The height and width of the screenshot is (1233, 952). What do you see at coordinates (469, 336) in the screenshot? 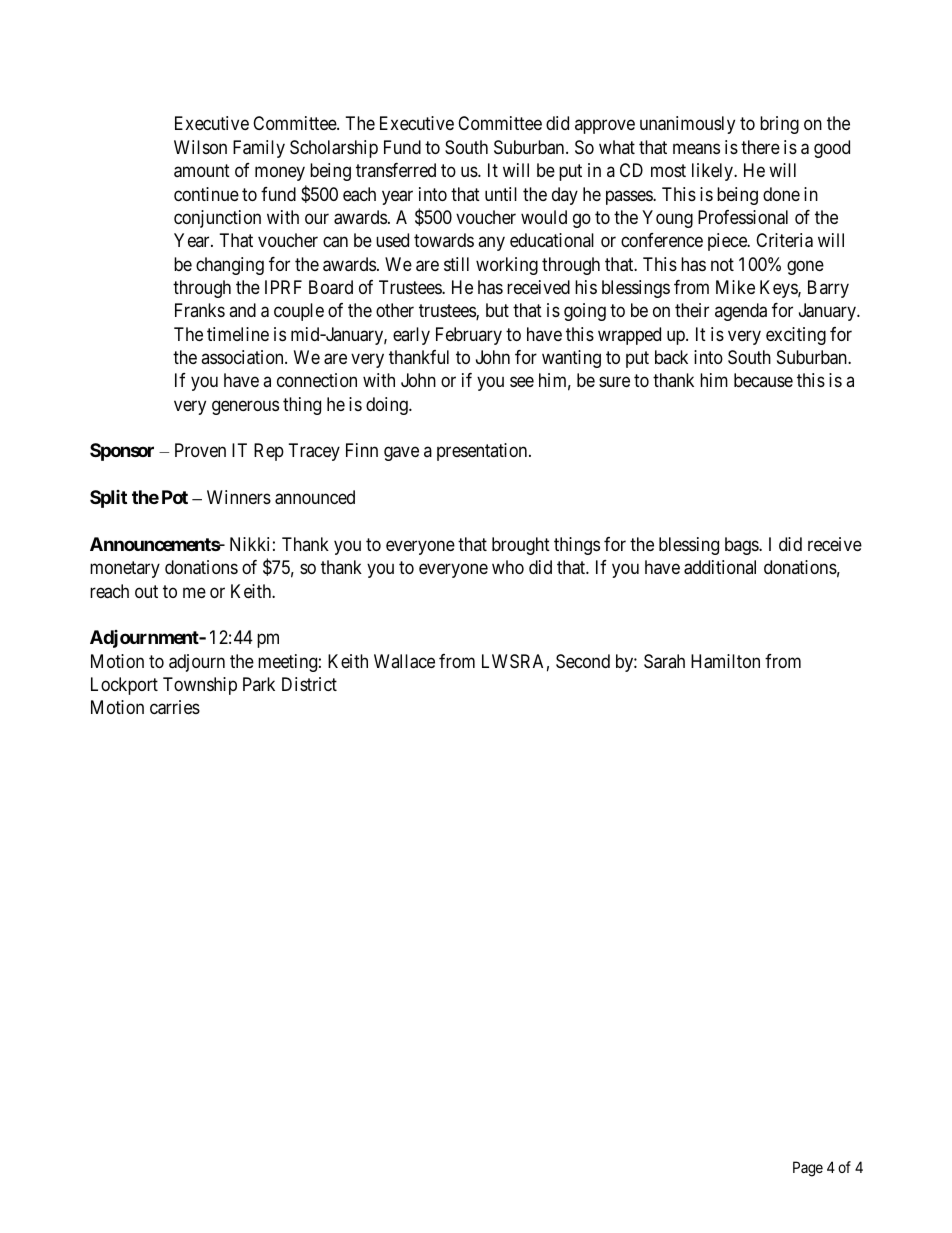
I see `February` at bounding box center [469, 336].
